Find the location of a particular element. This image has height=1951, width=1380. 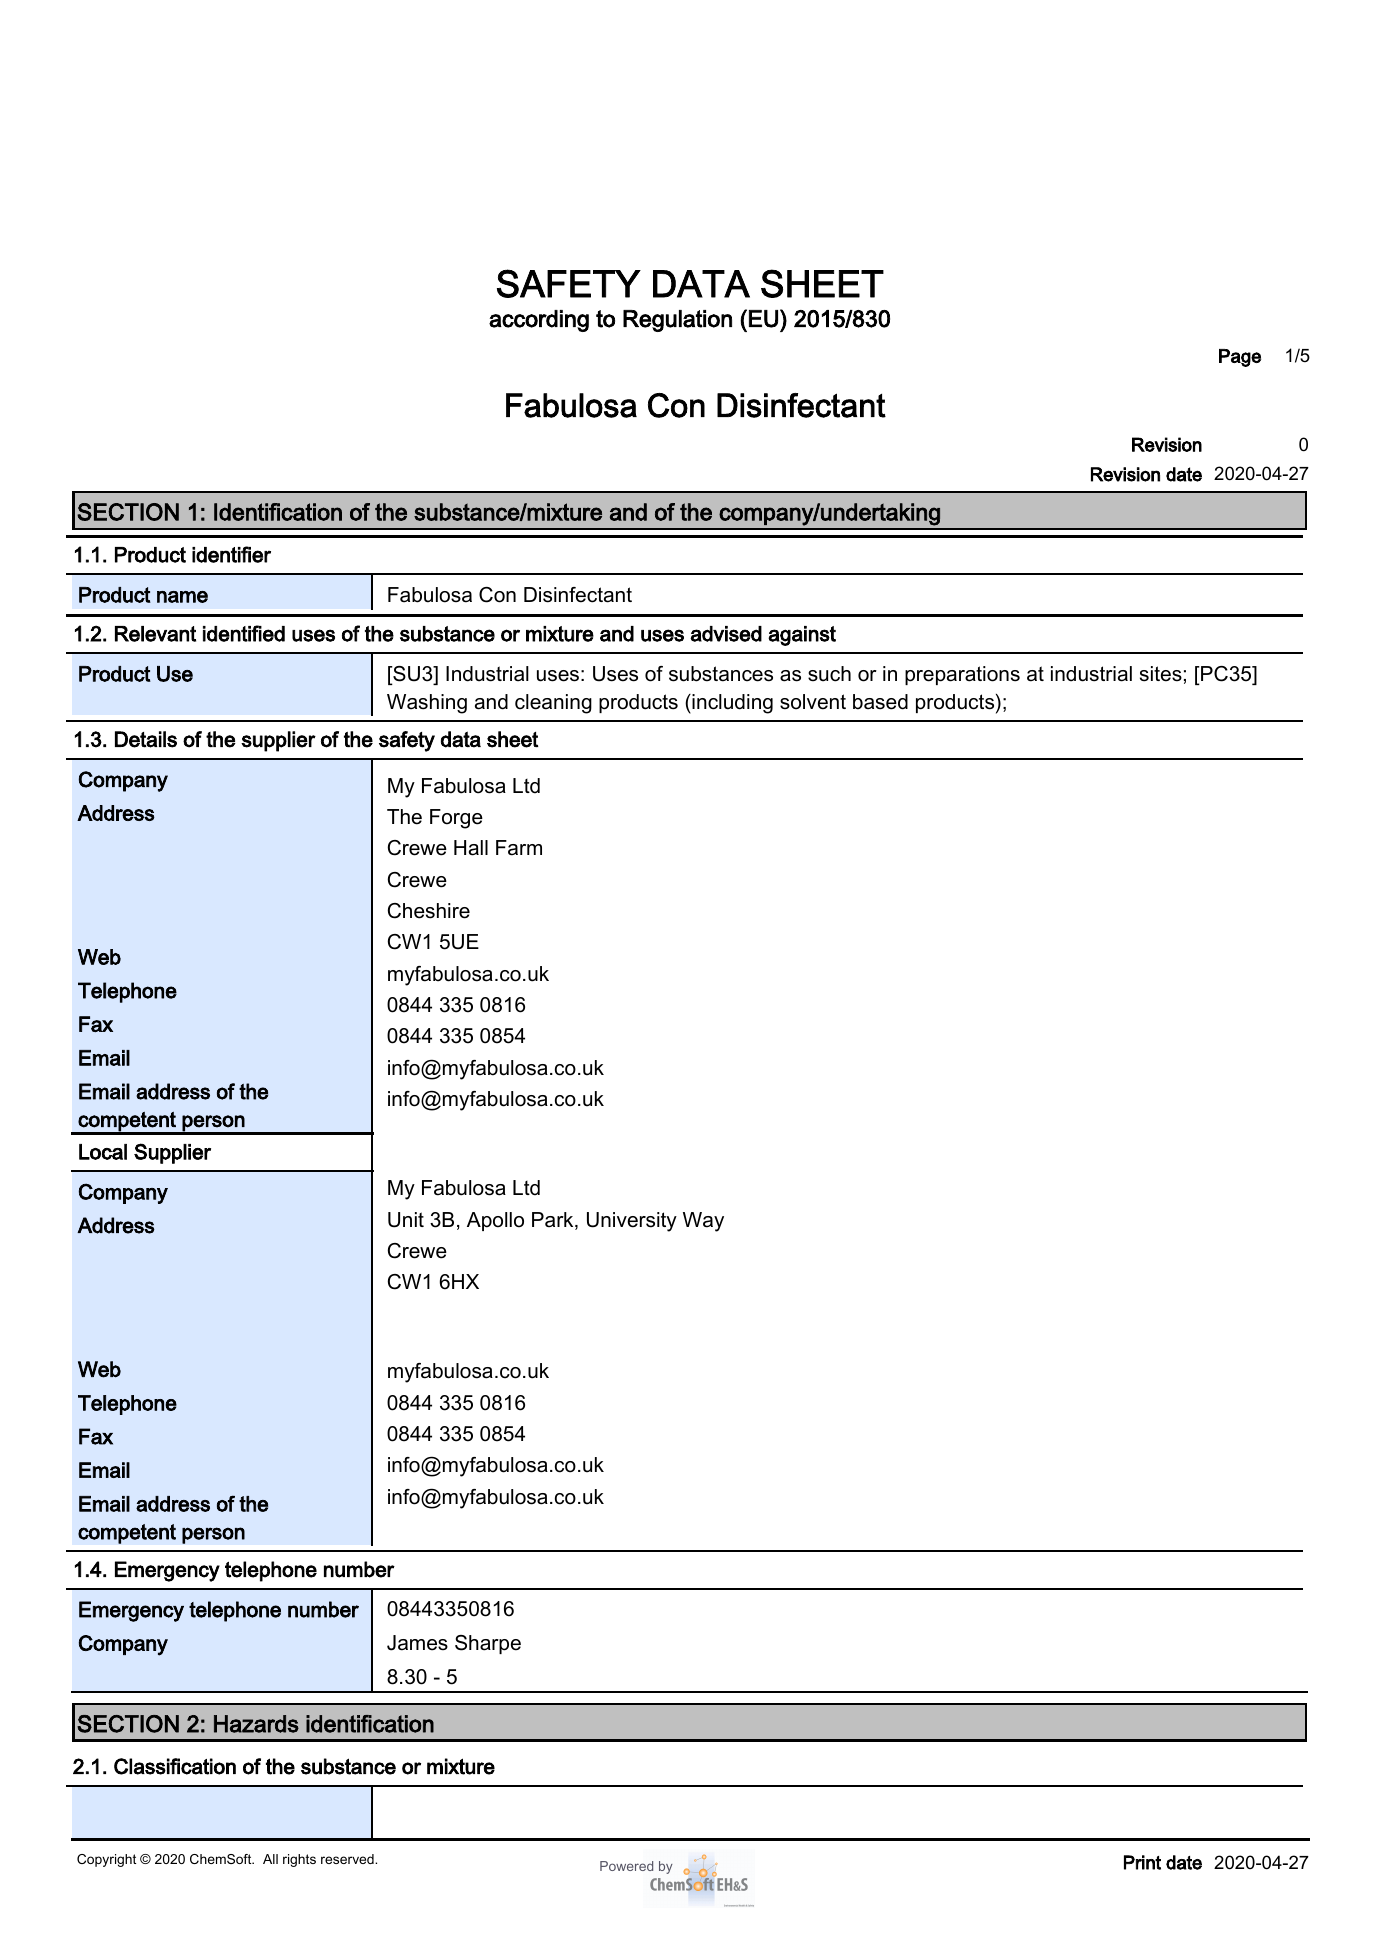

Way is located at coordinates (703, 1222).
